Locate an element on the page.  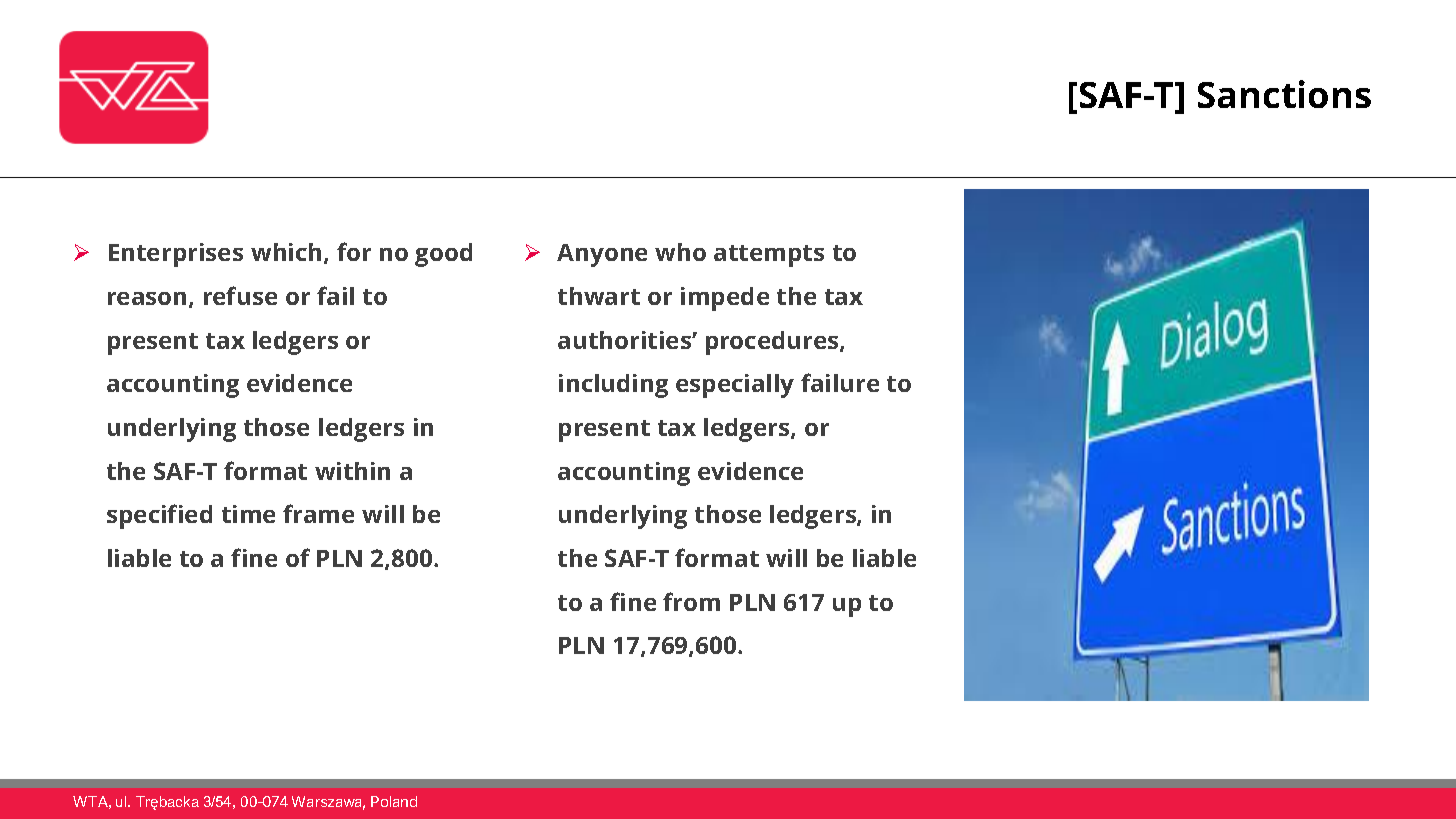
who is located at coordinates (680, 252).
